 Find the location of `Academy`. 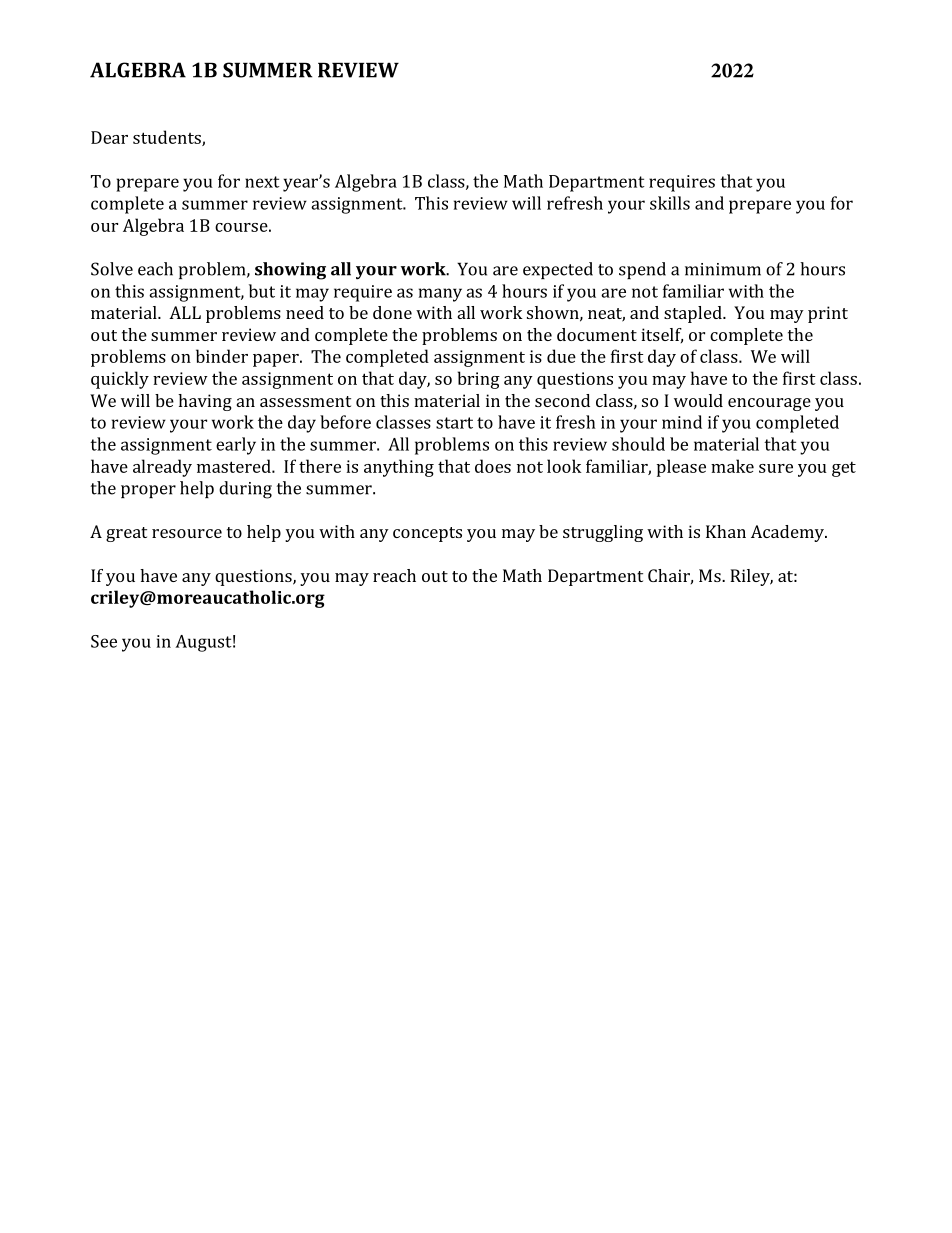

Academy is located at coordinates (788, 533).
